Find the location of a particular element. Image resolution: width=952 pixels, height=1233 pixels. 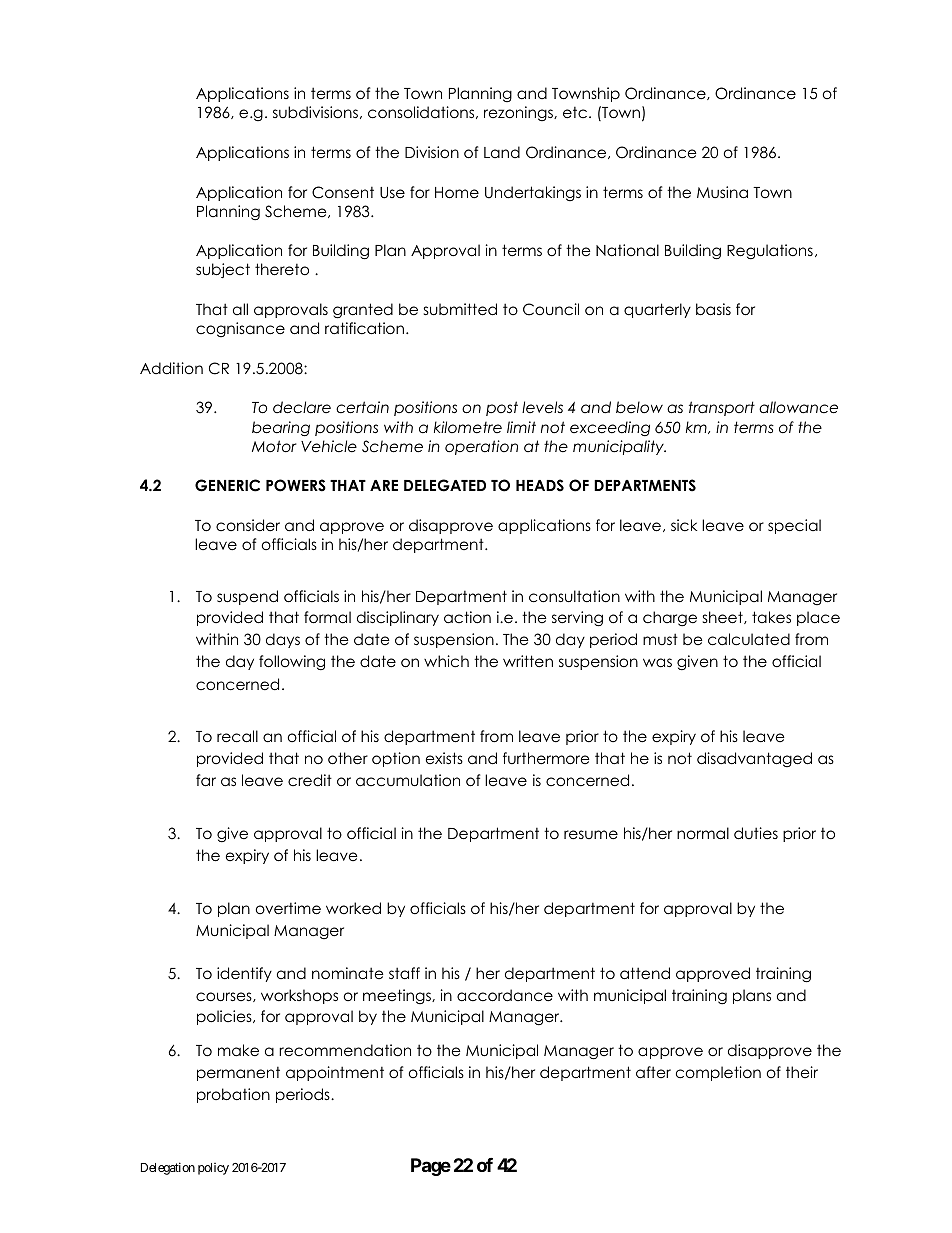

identify is located at coordinates (244, 974).
